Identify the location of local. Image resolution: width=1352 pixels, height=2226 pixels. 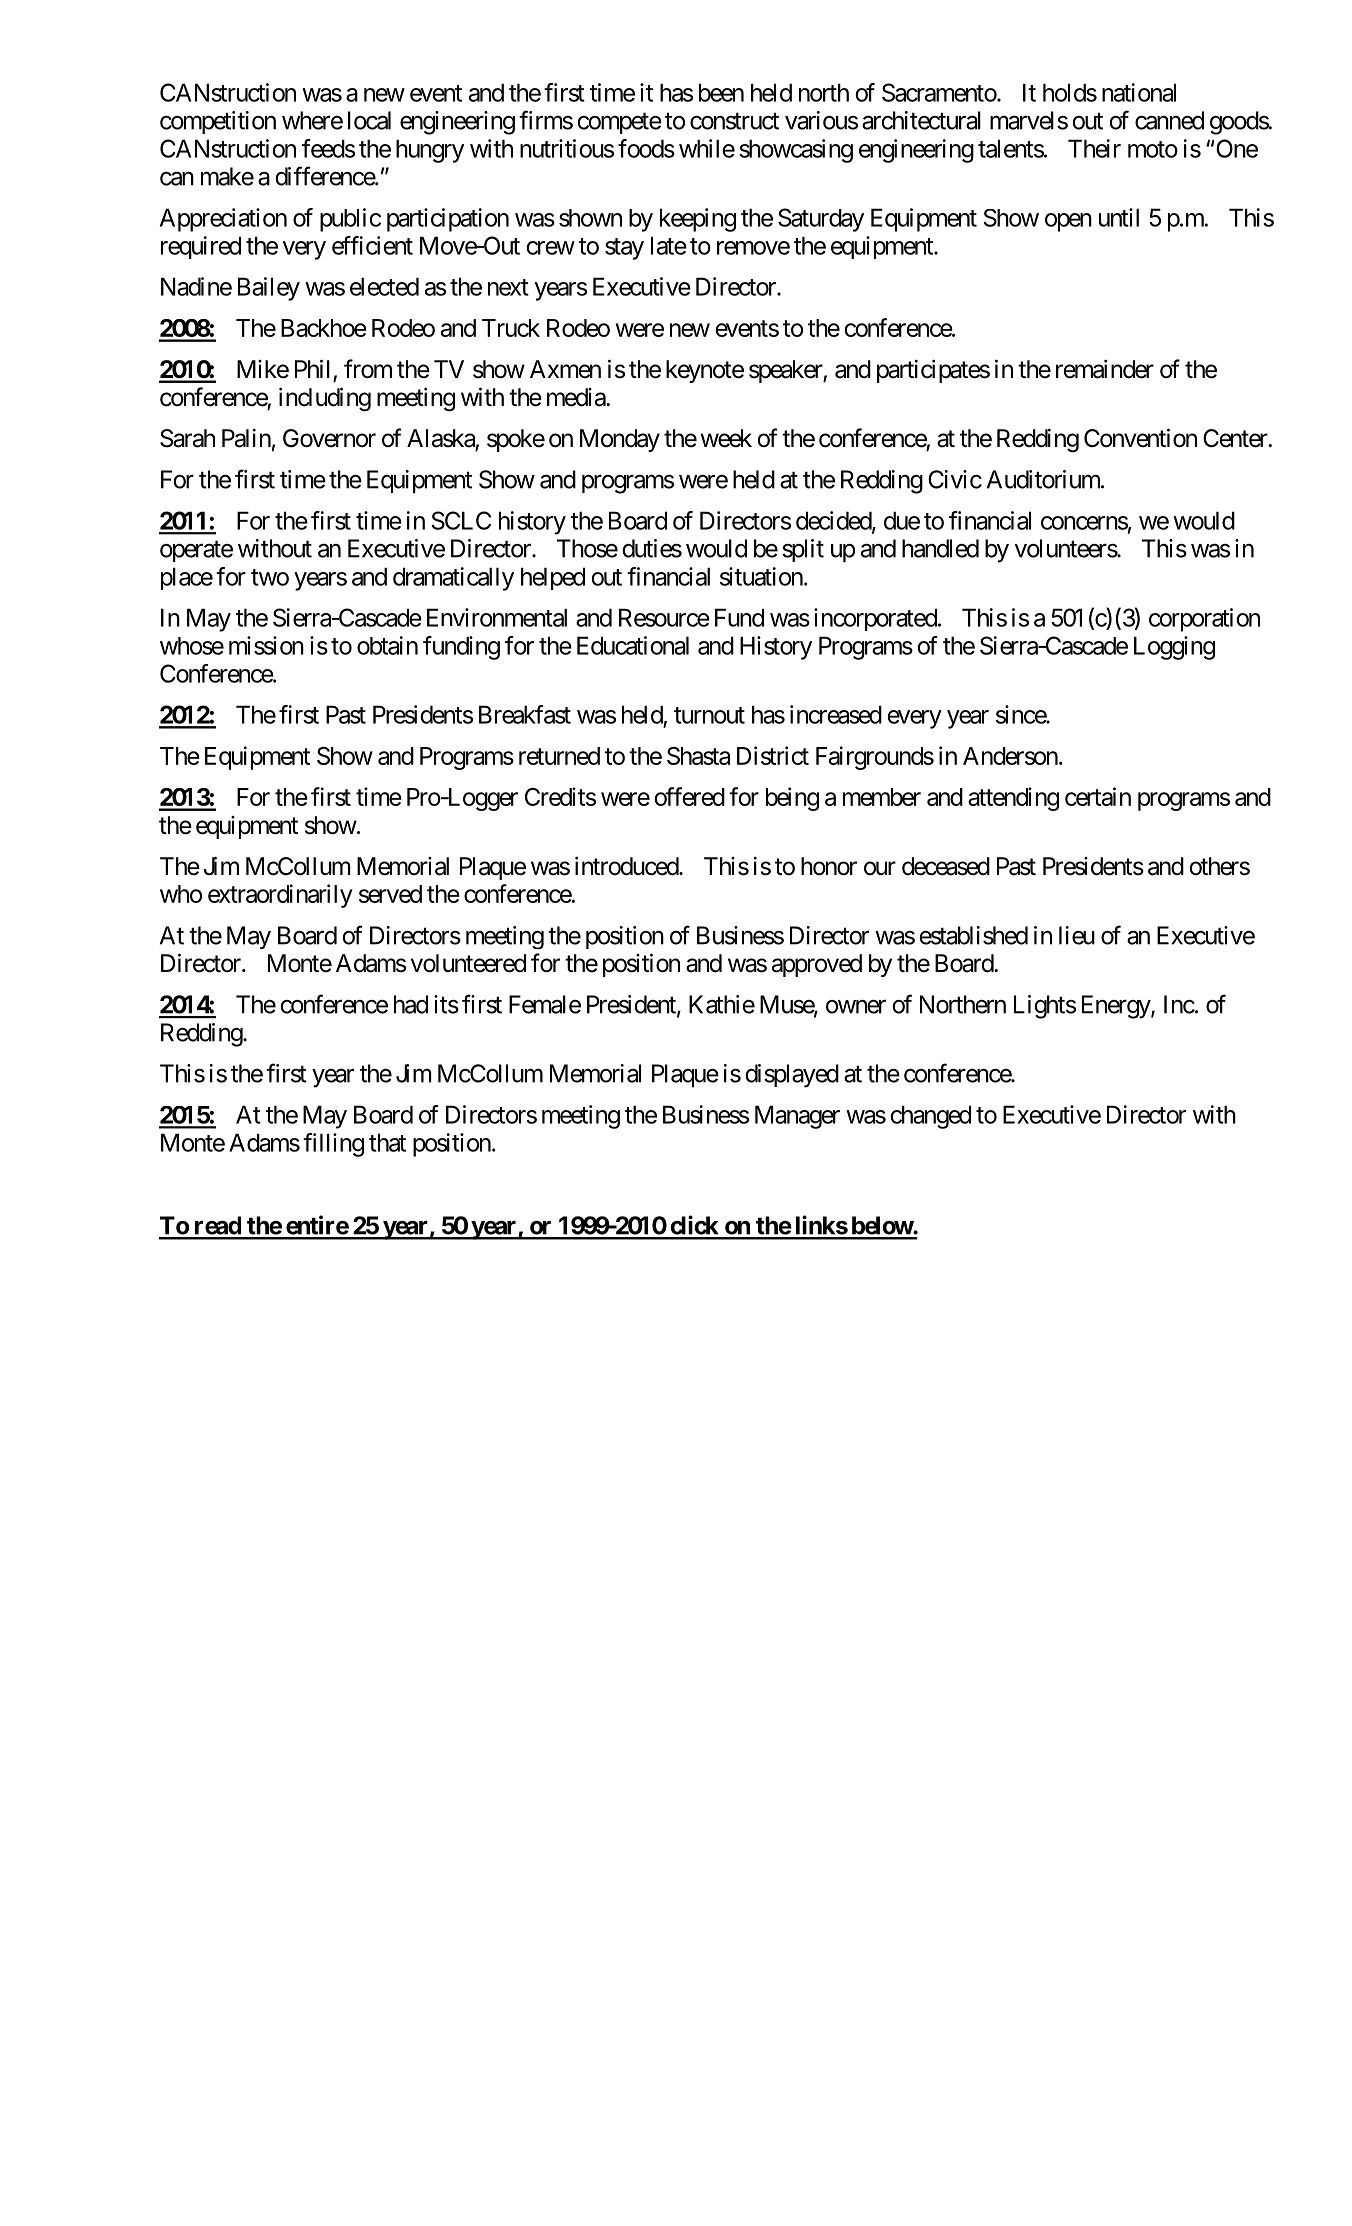
(369, 120).
